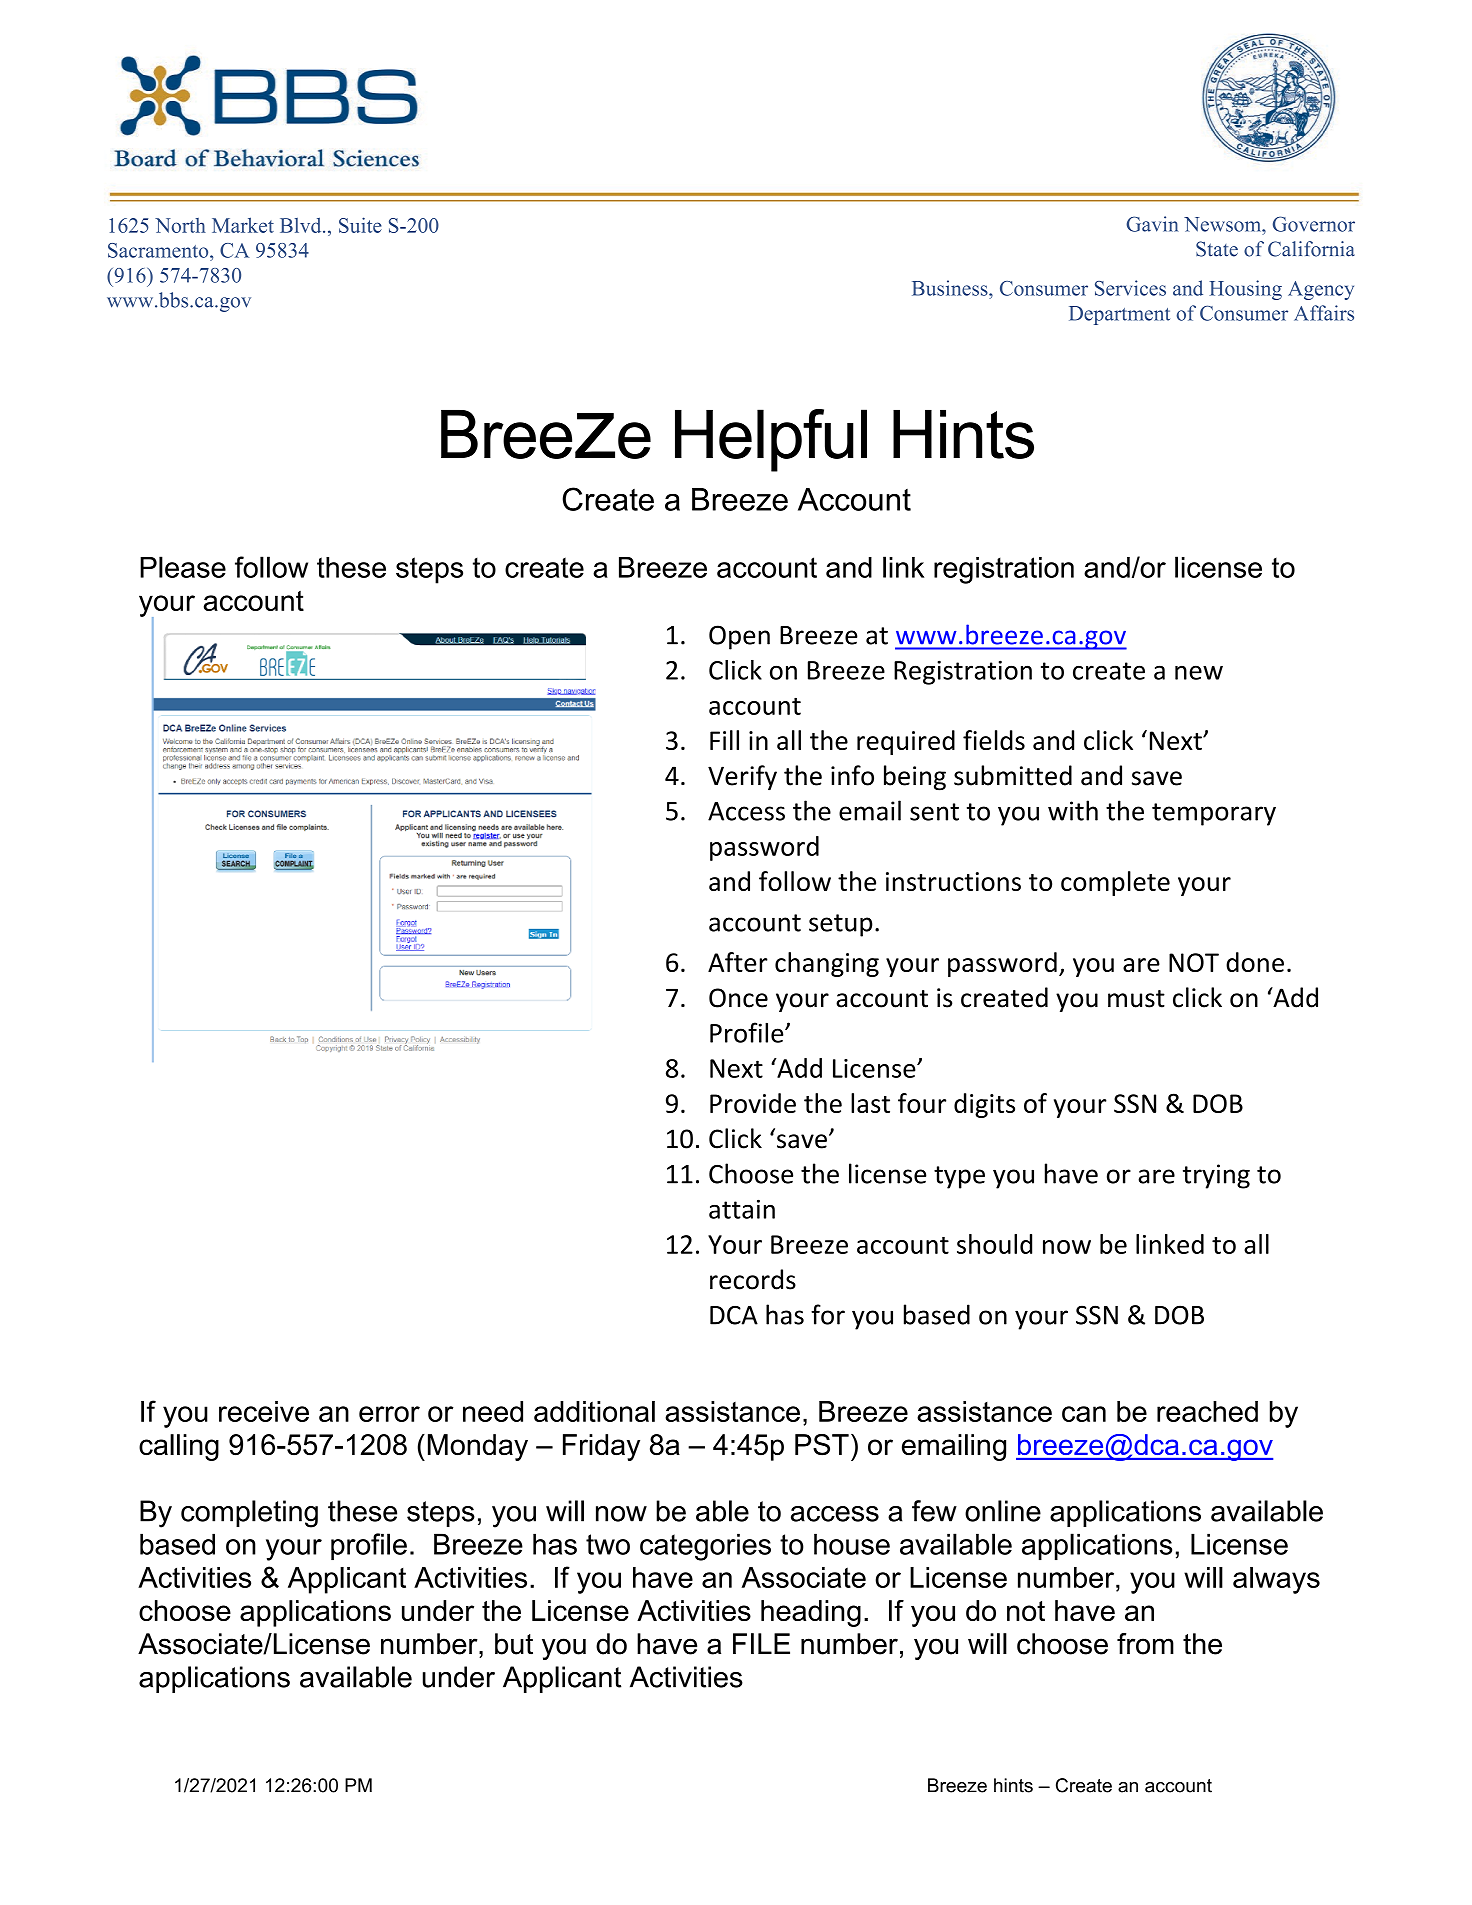 Image resolution: width=1472 pixels, height=1905 pixels. What do you see at coordinates (1216, 1176) in the screenshot?
I see `trying` at bounding box center [1216, 1176].
